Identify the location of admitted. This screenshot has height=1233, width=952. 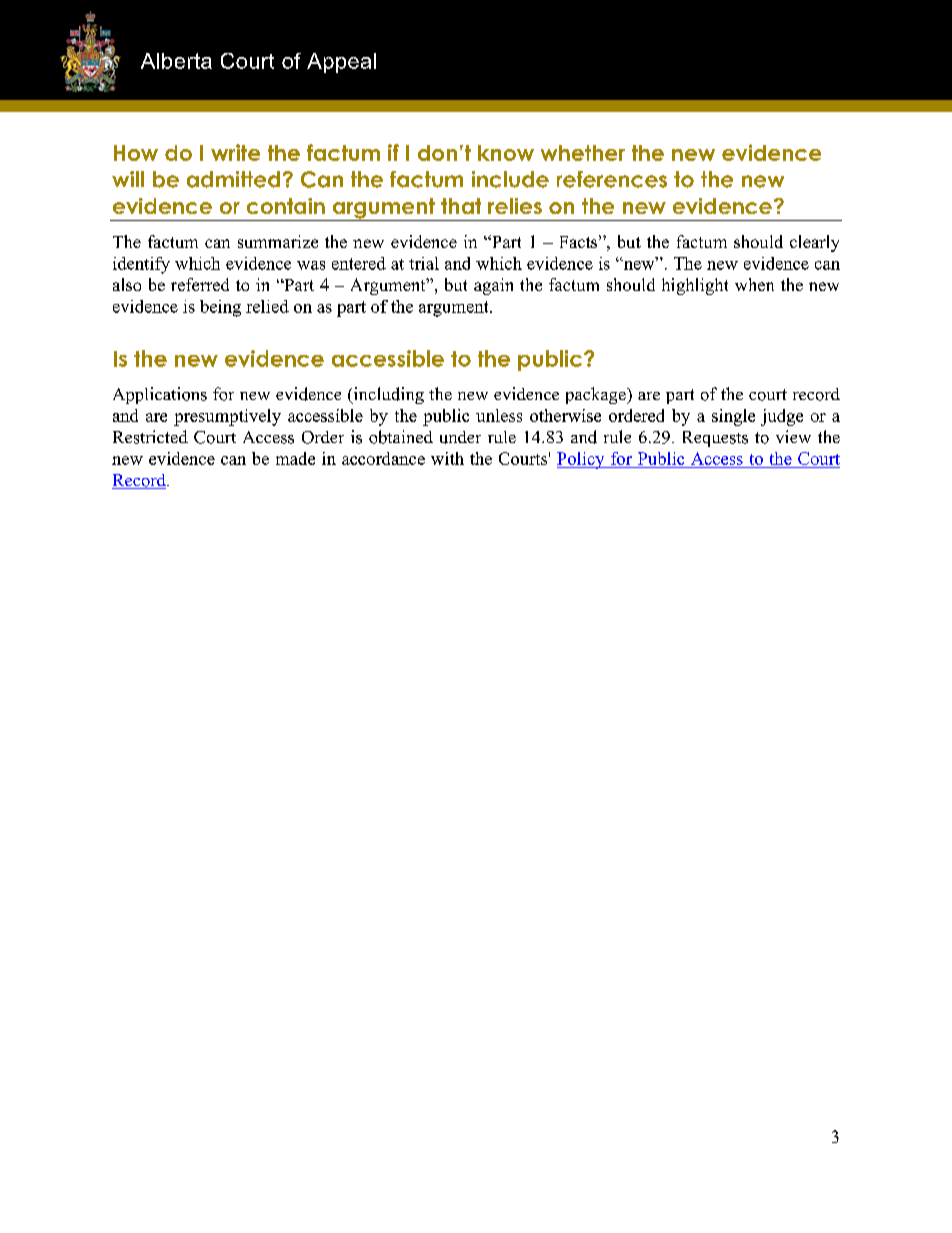
(233, 179).
